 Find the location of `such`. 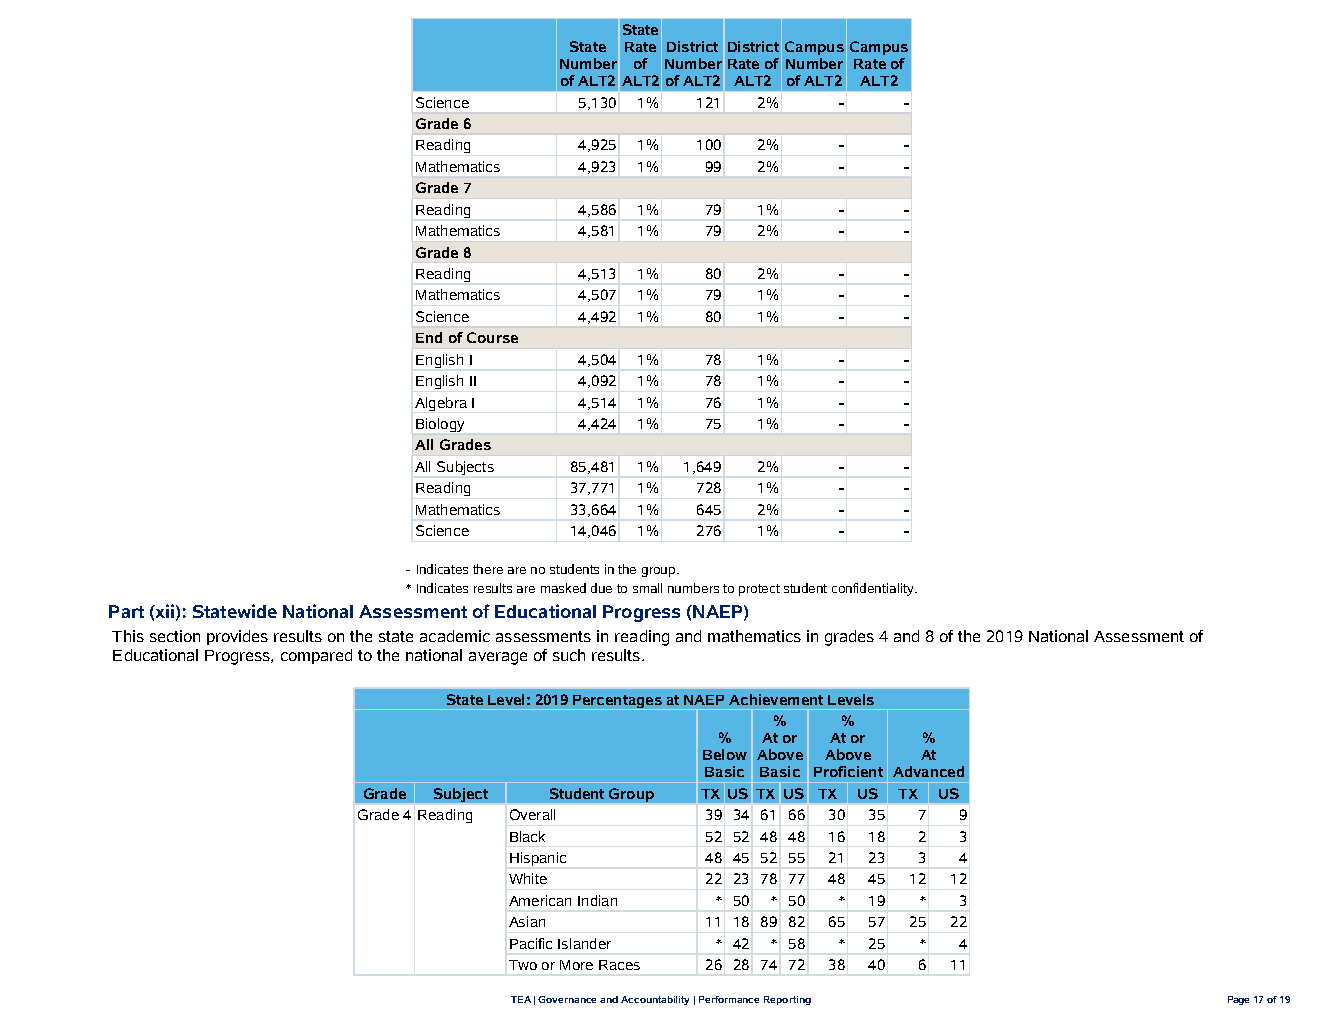

such is located at coordinates (569, 655).
